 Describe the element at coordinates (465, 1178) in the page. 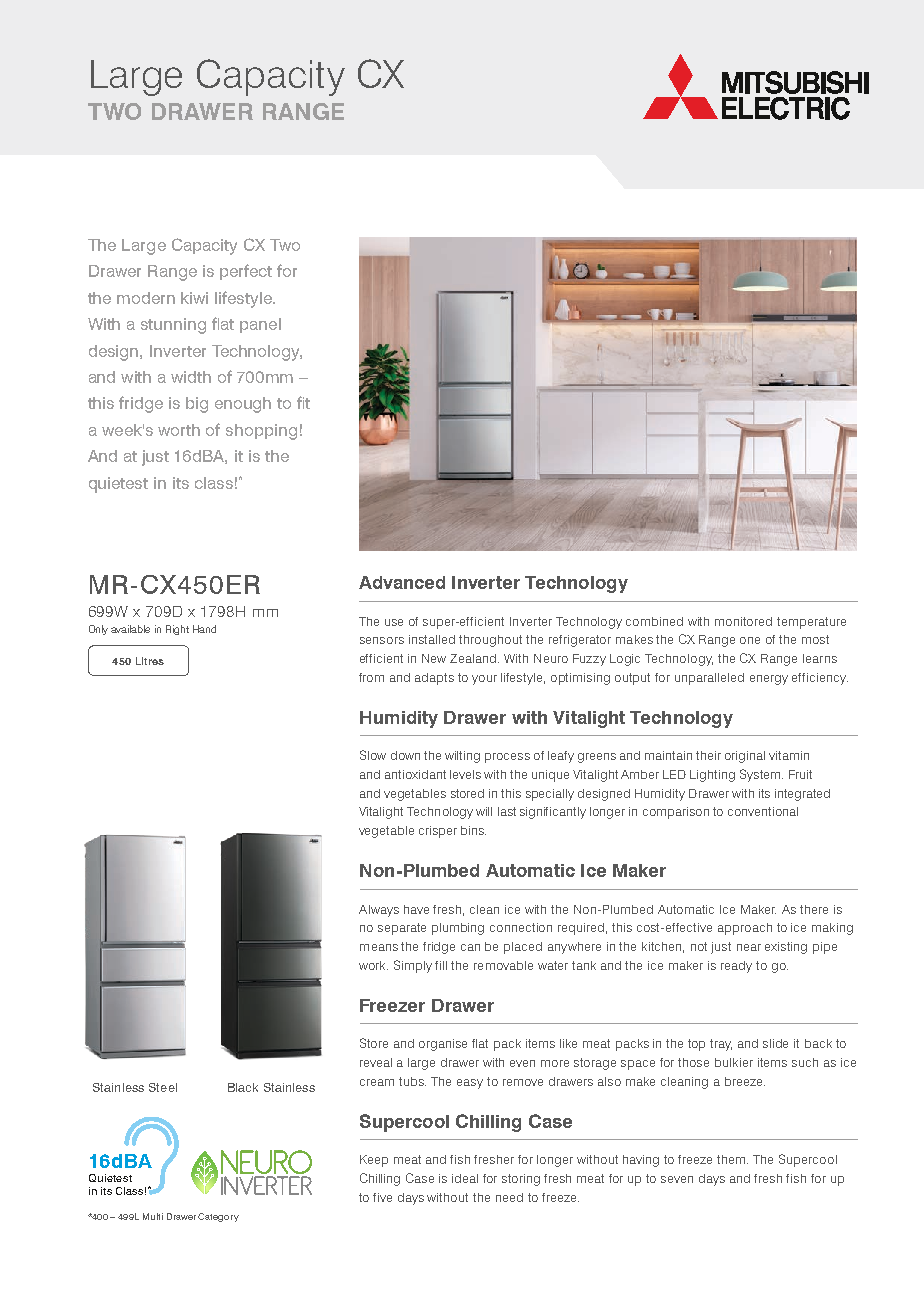

I see `ideal` at that location.
